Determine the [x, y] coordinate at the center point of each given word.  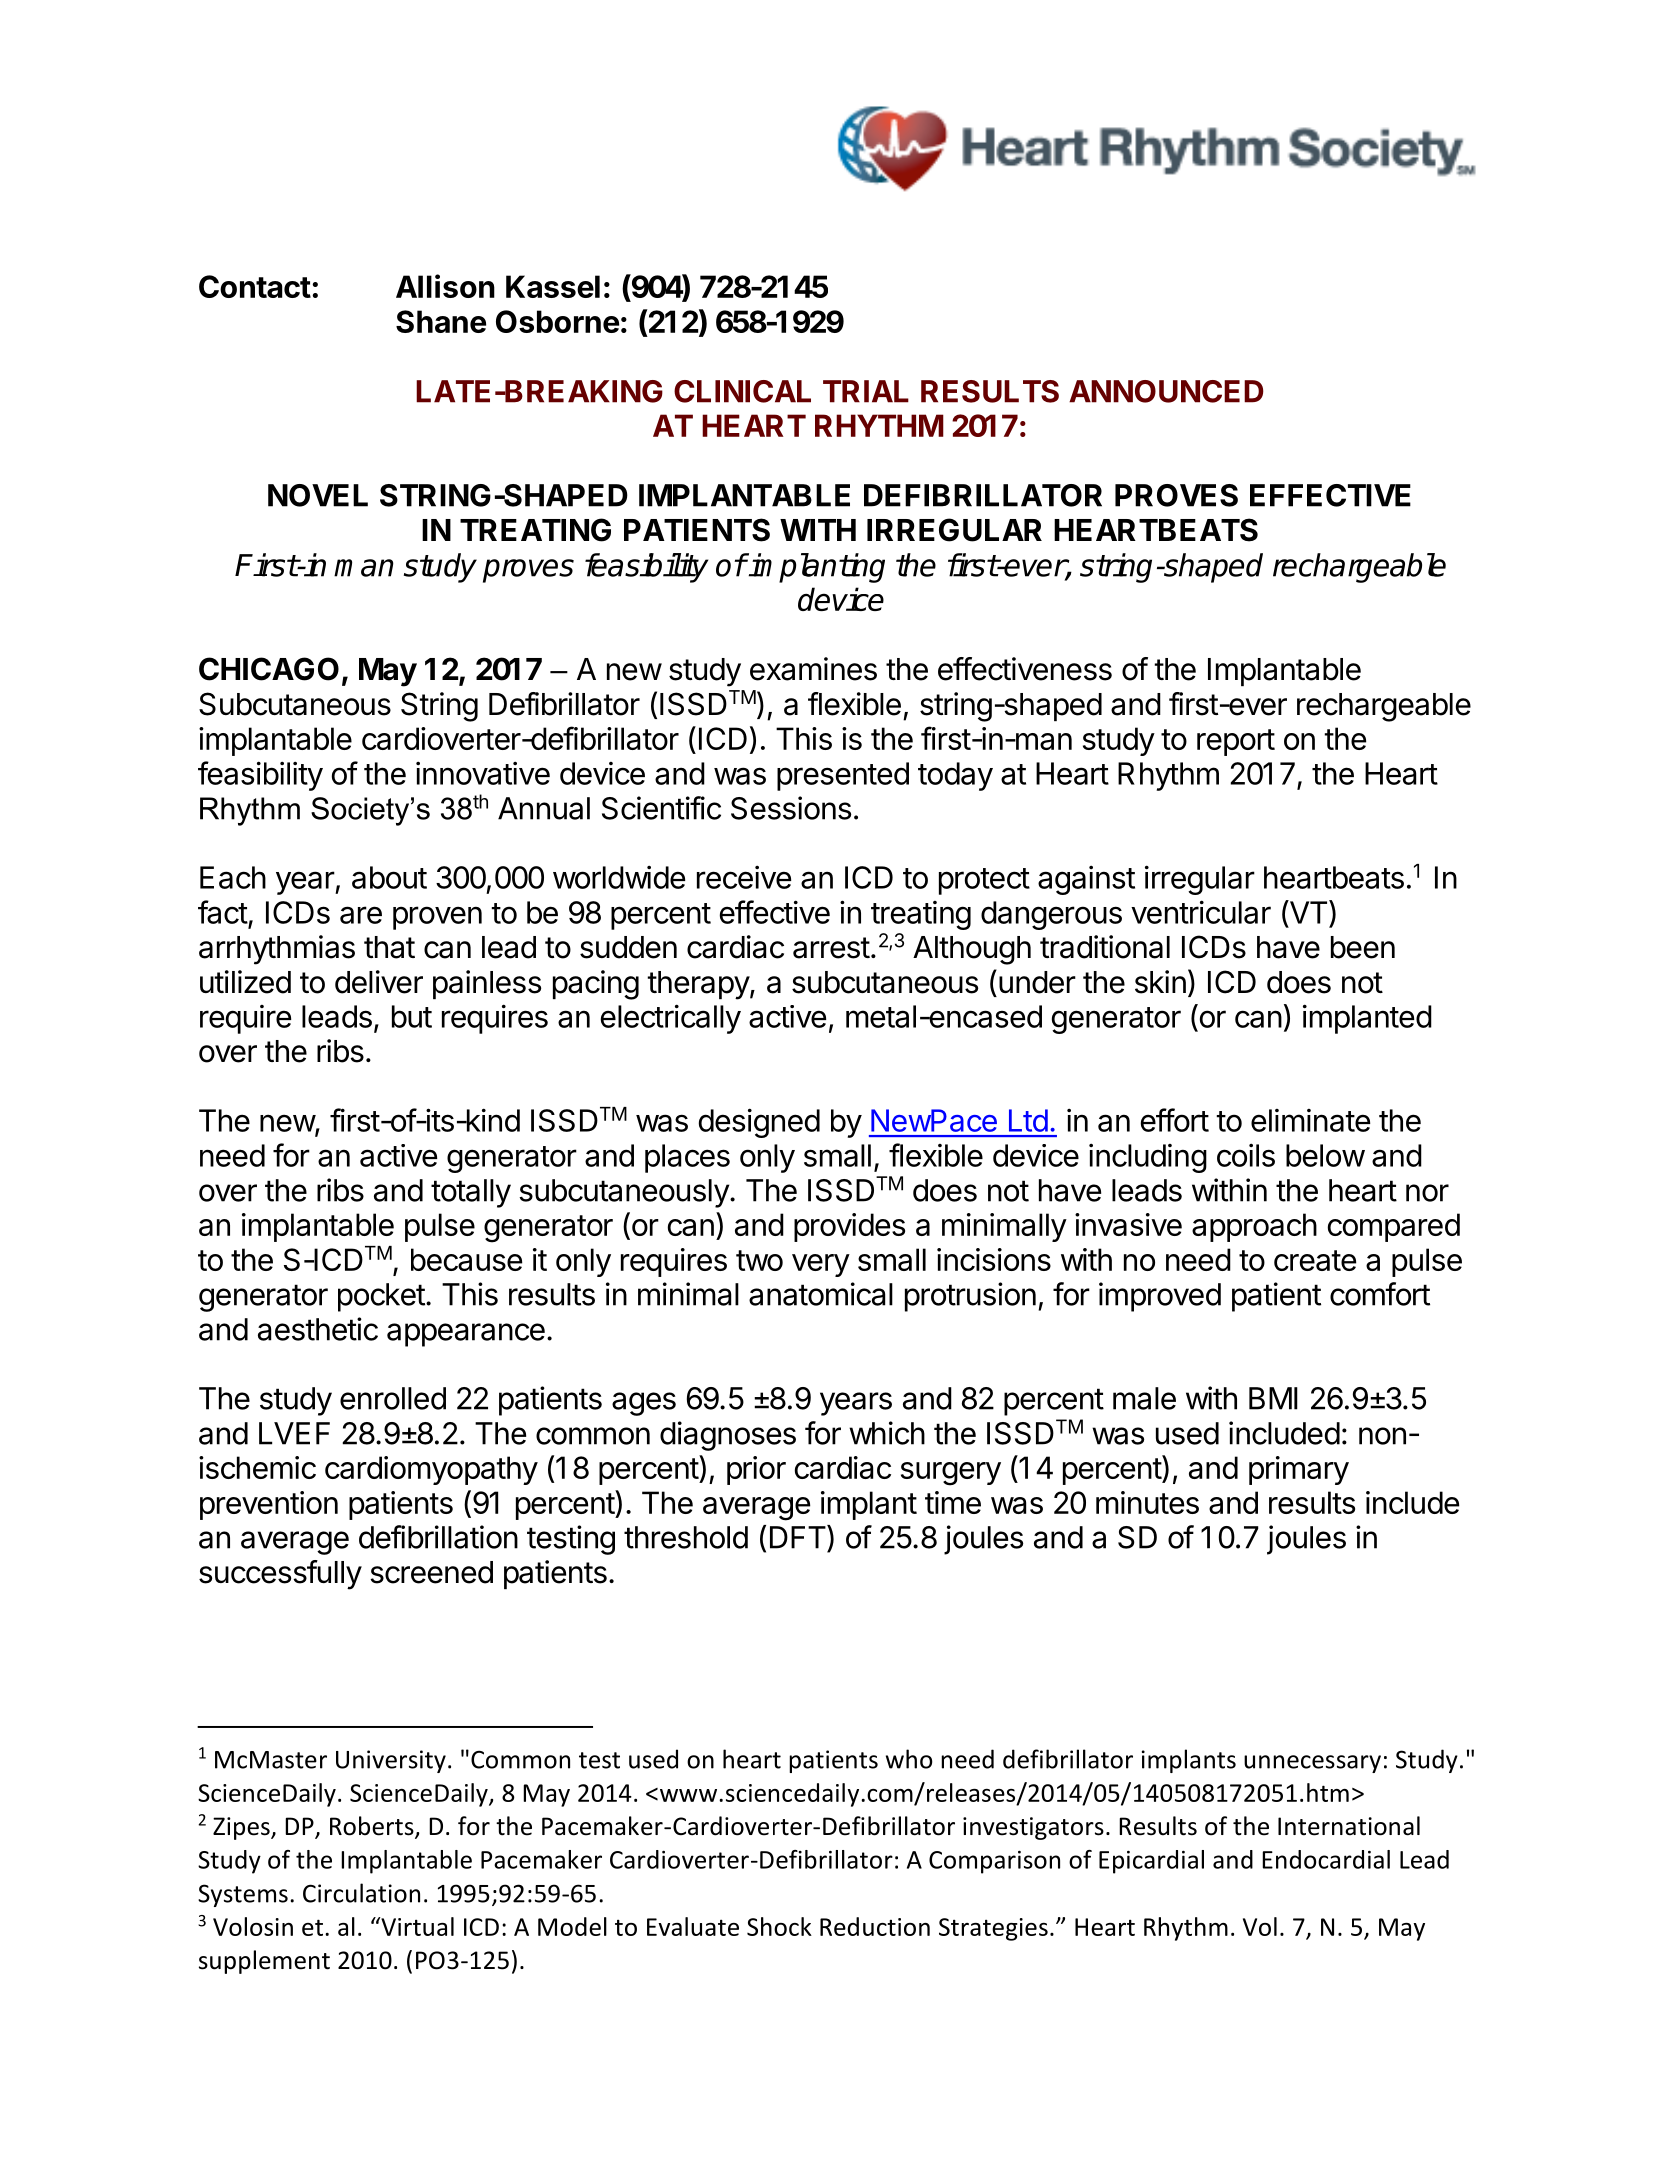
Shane [441, 321]
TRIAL [866, 391]
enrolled [393, 1398]
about [389, 877]
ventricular [1201, 912]
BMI [1273, 1398]
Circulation [361, 1893]
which [887, 1433]
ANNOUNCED [1166, 391]
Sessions [791, 808]
